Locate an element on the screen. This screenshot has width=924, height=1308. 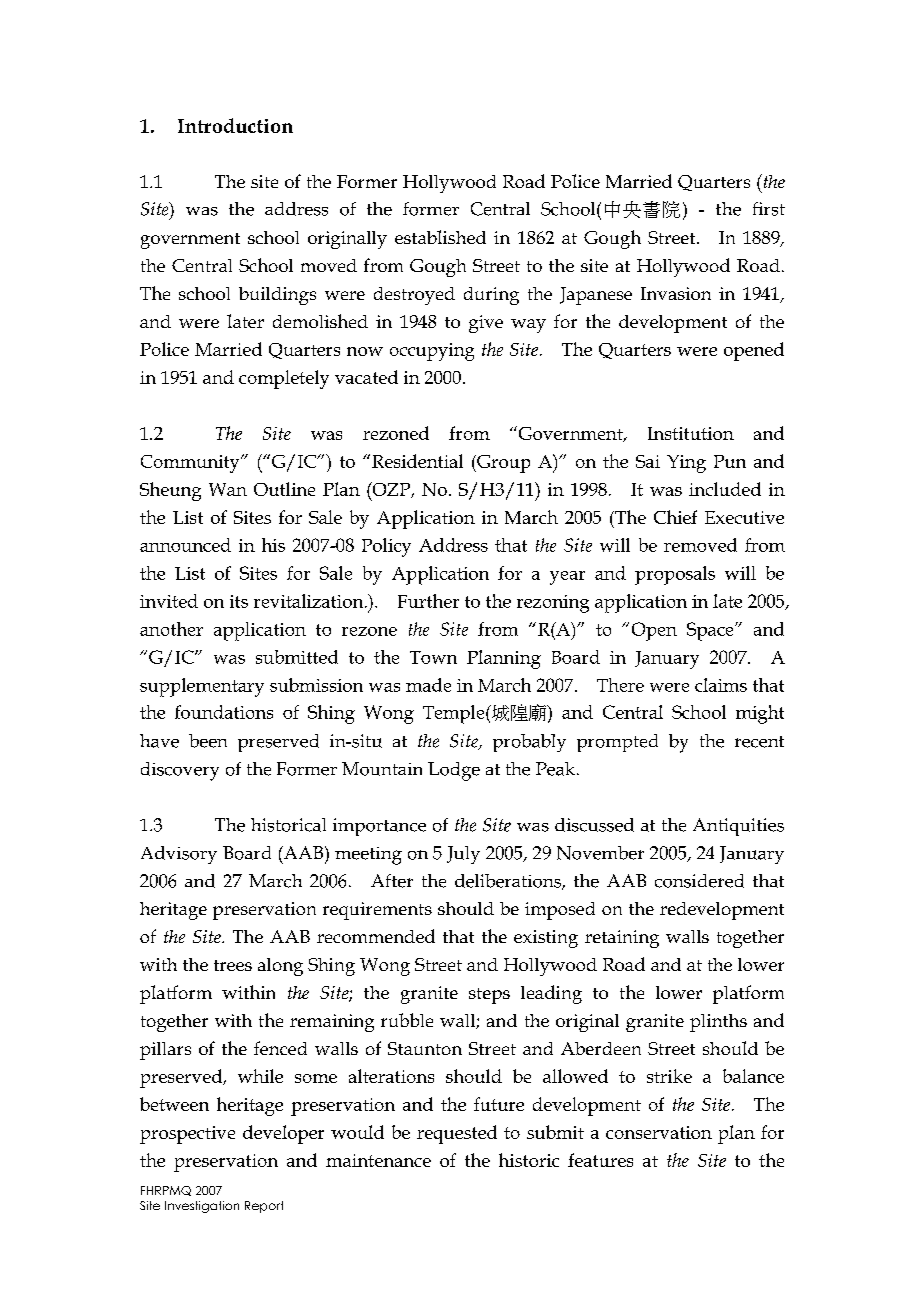
conservation is located at coordinates (659, 1132).
